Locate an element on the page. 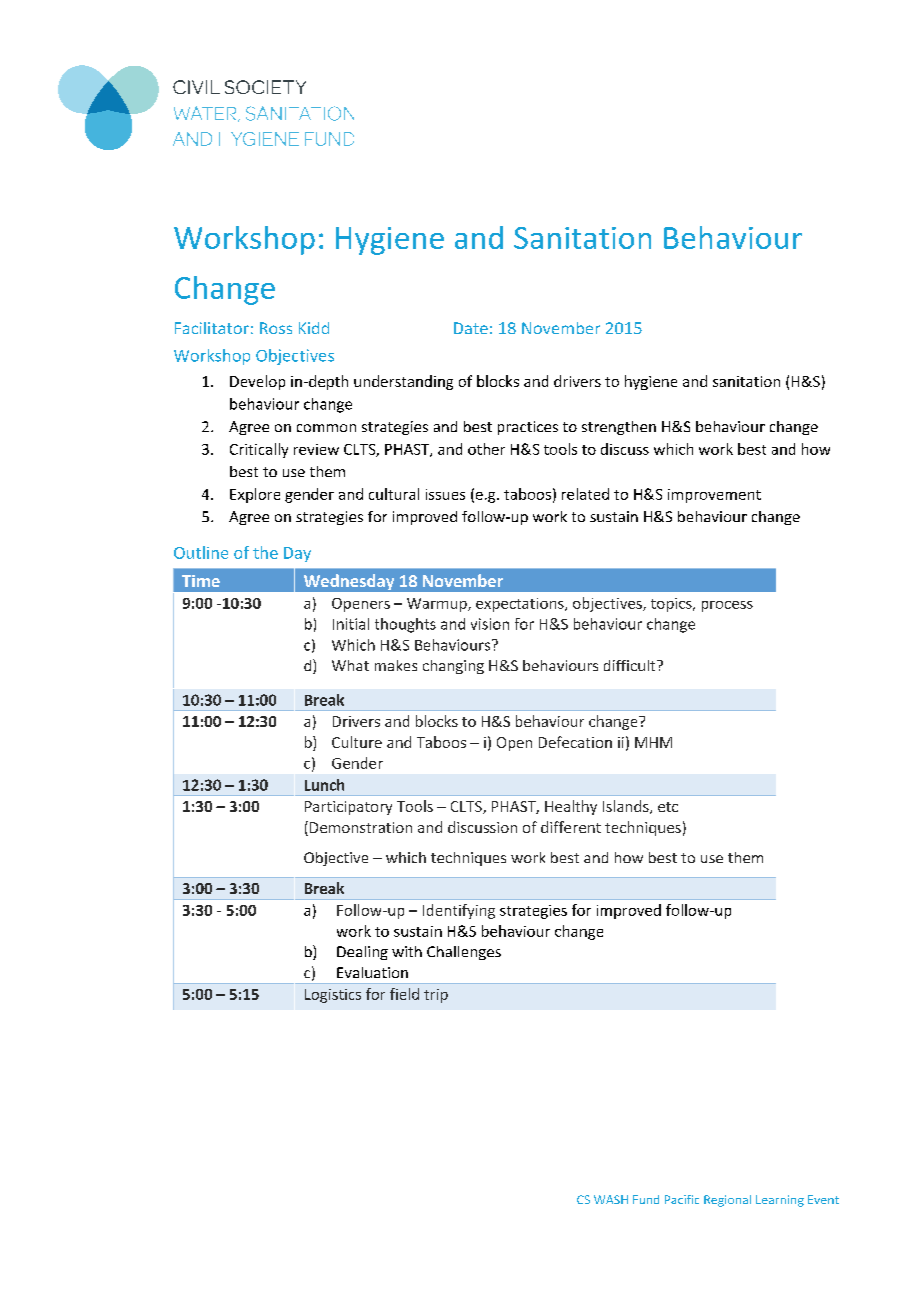 The width and height of the document is (924, 1308). Date is located at coordinates (471, 328).
